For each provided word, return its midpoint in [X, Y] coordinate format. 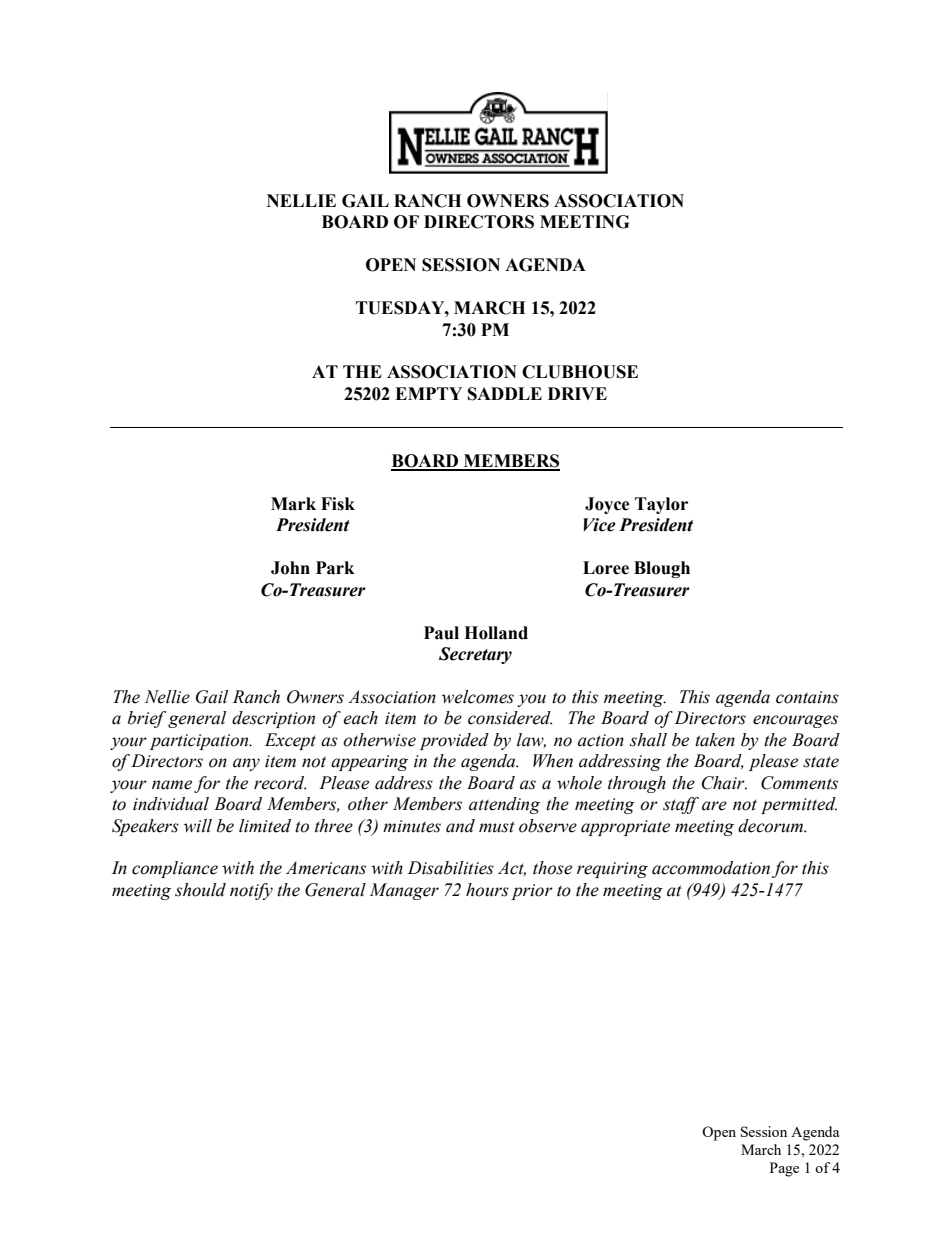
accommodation [711, 868]
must [497, 827]
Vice [599, 525]
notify [251, 891]
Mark [293, 504]
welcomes [478, 697]
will [198, 826]
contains [807, 697]
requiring [612, 870]
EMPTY [428, 393]
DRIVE [577, 393]
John [290, 568]
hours [487, 890]
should [200, 890]
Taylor [661, 505]
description [273, 719]
